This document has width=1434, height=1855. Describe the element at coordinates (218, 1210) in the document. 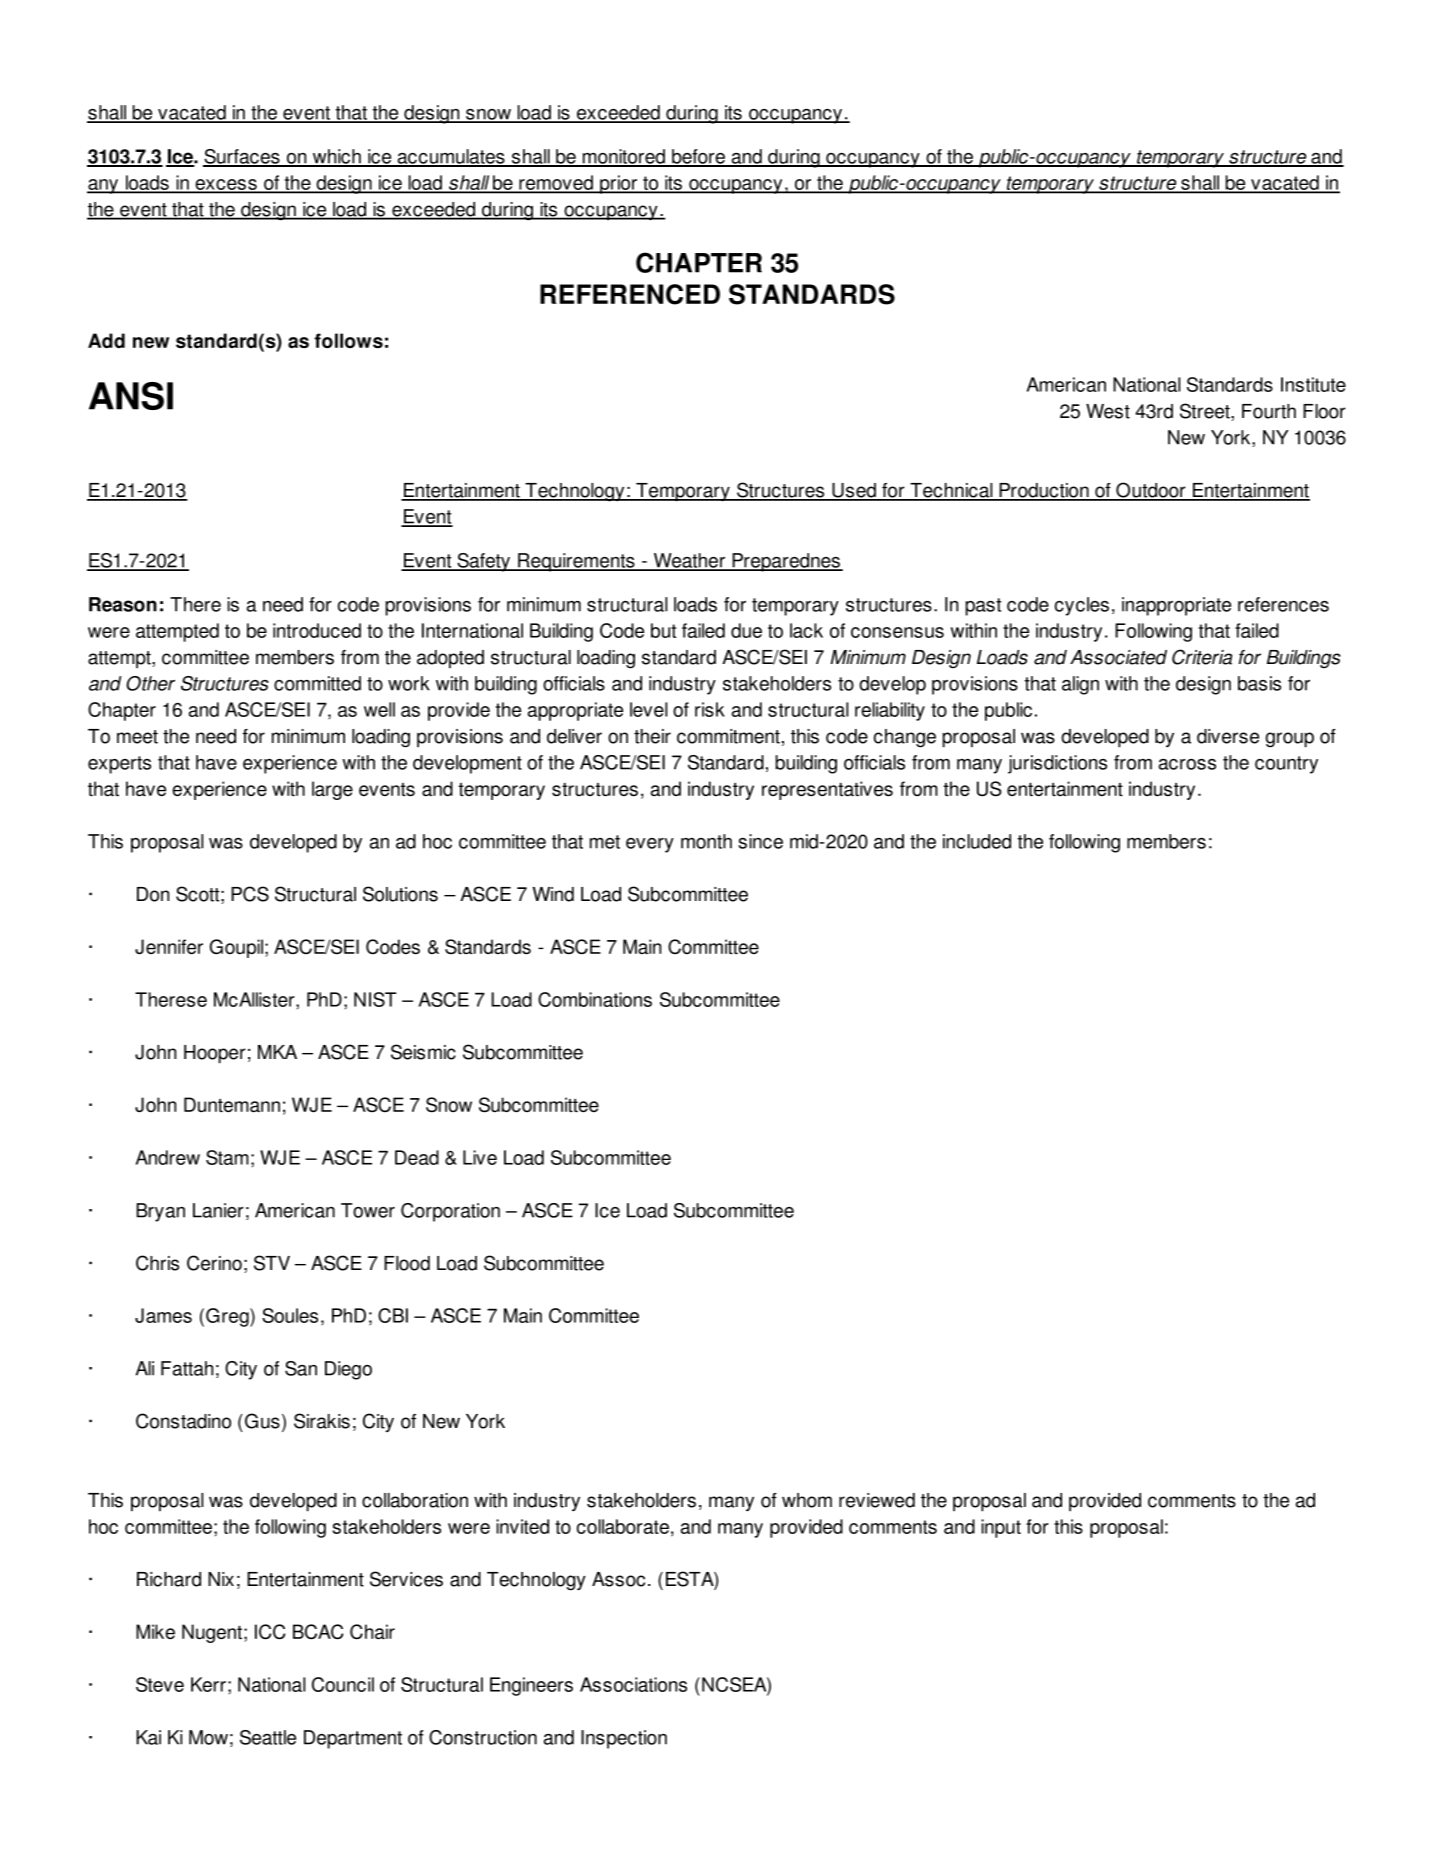

I see `Lanier` at that location.
